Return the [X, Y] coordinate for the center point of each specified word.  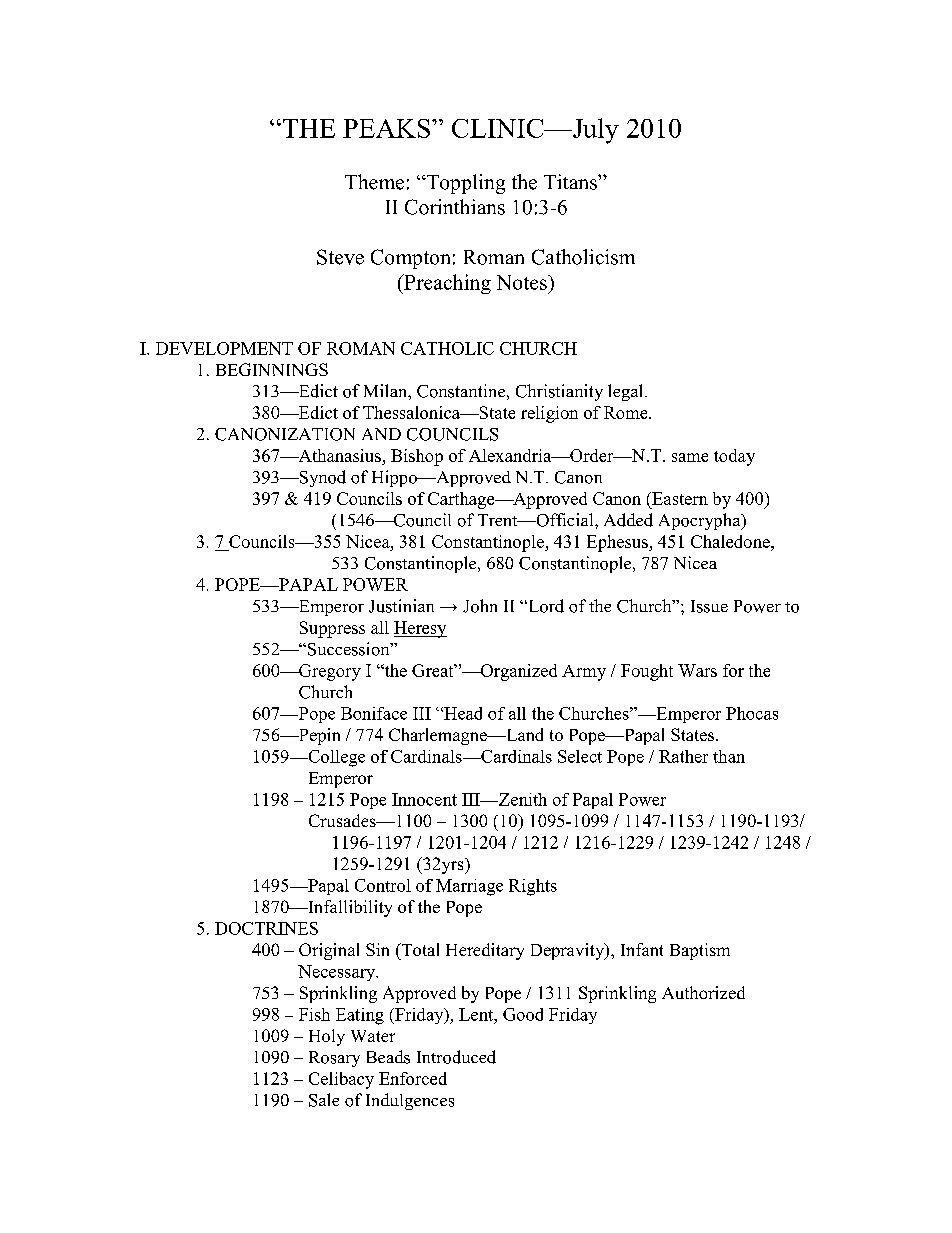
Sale [324, 1100]
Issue [709, 606]
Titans [571, 182]
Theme [374, 182]
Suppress [332, 629]
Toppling [464, 184]
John [480, 606]
